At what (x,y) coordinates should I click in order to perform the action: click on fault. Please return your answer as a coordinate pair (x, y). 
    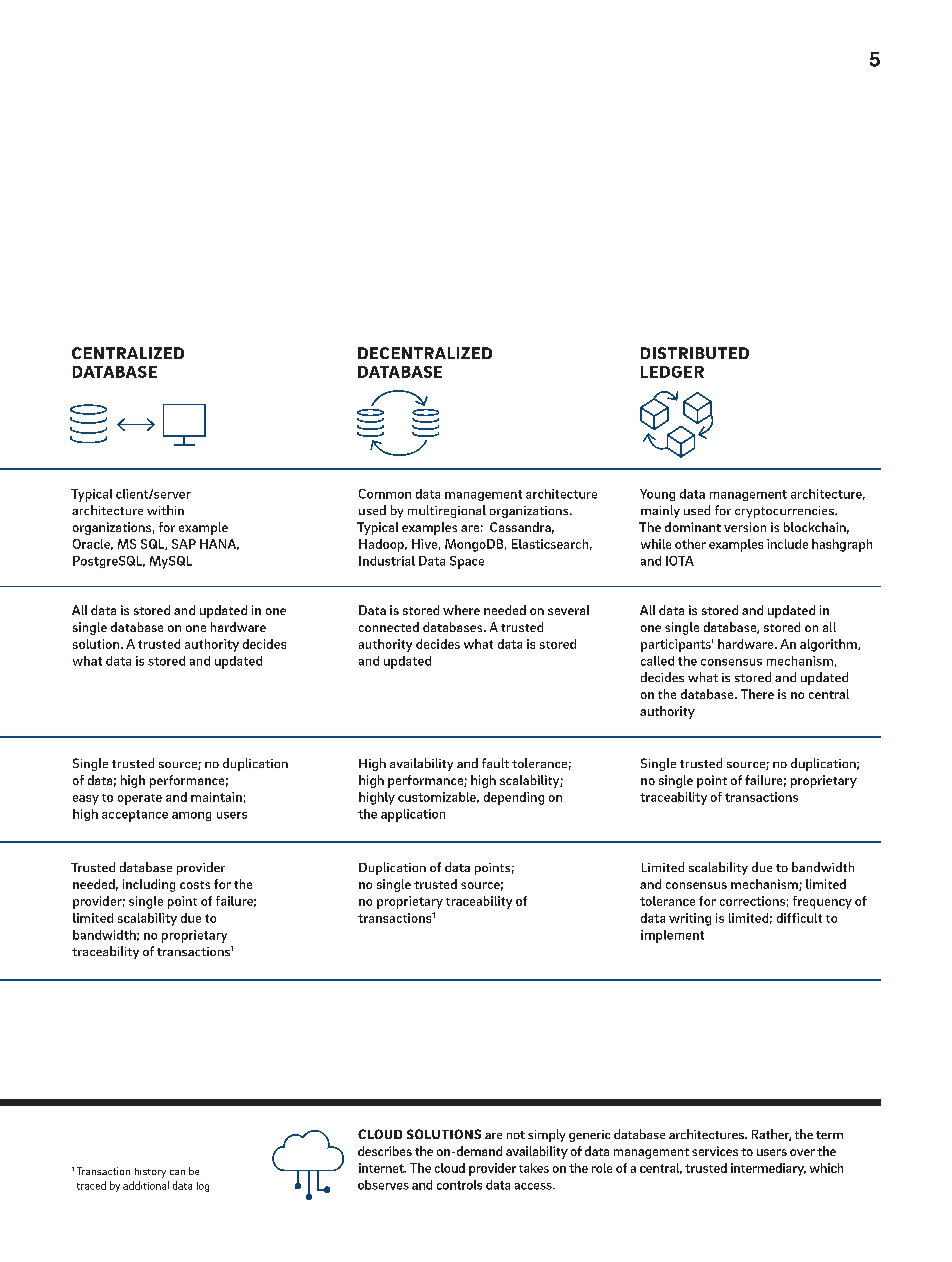
    Looking at the image, I should click on (495, 763).
